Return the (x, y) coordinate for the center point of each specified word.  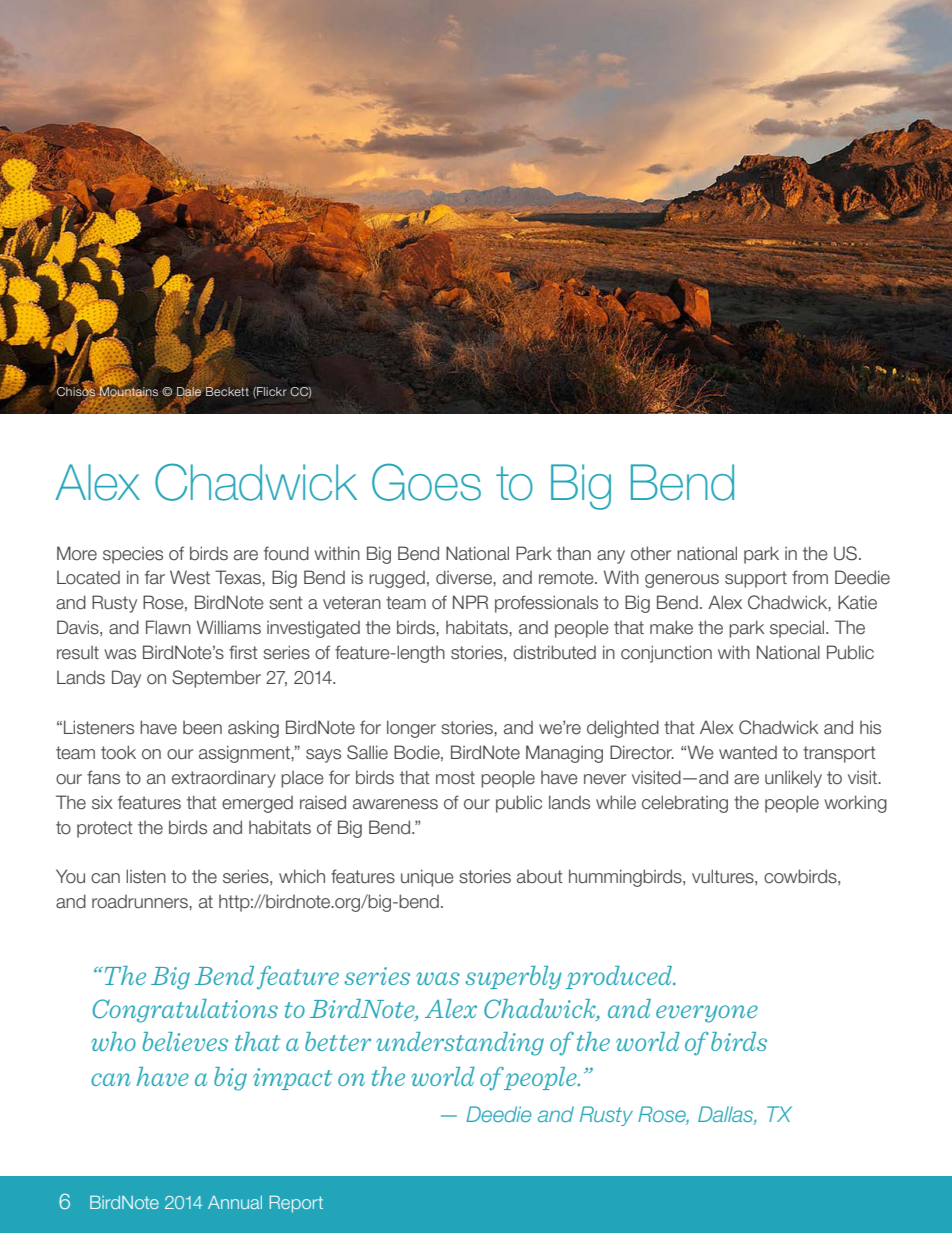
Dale (189, 392)
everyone (707, 1014)
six (102, 802)
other (651, 553)
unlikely (793, 779)
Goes (426, 482)
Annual (235, 1202)
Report (296, 1204)
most (455, 778)
